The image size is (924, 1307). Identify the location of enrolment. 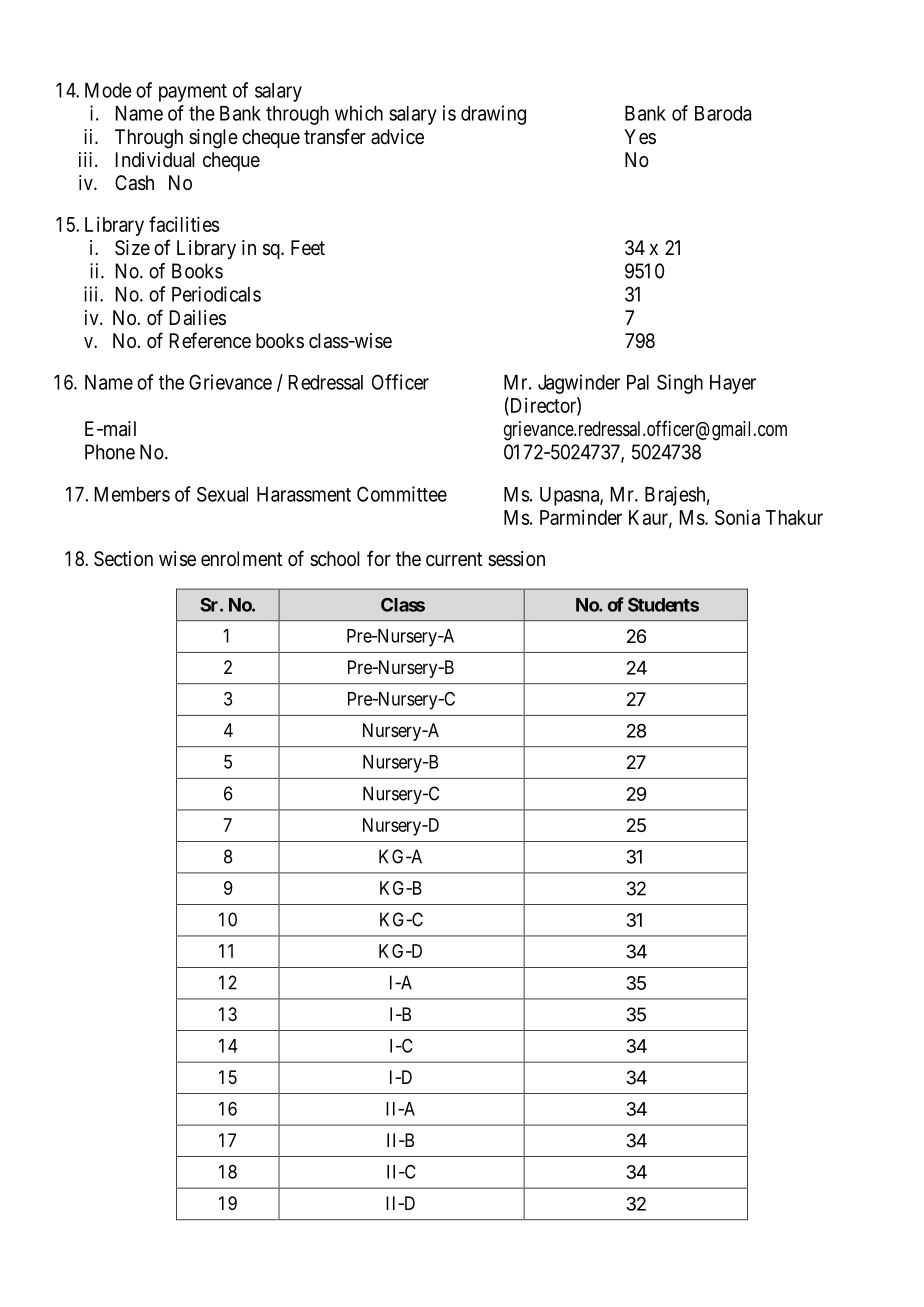
(241, 558).
